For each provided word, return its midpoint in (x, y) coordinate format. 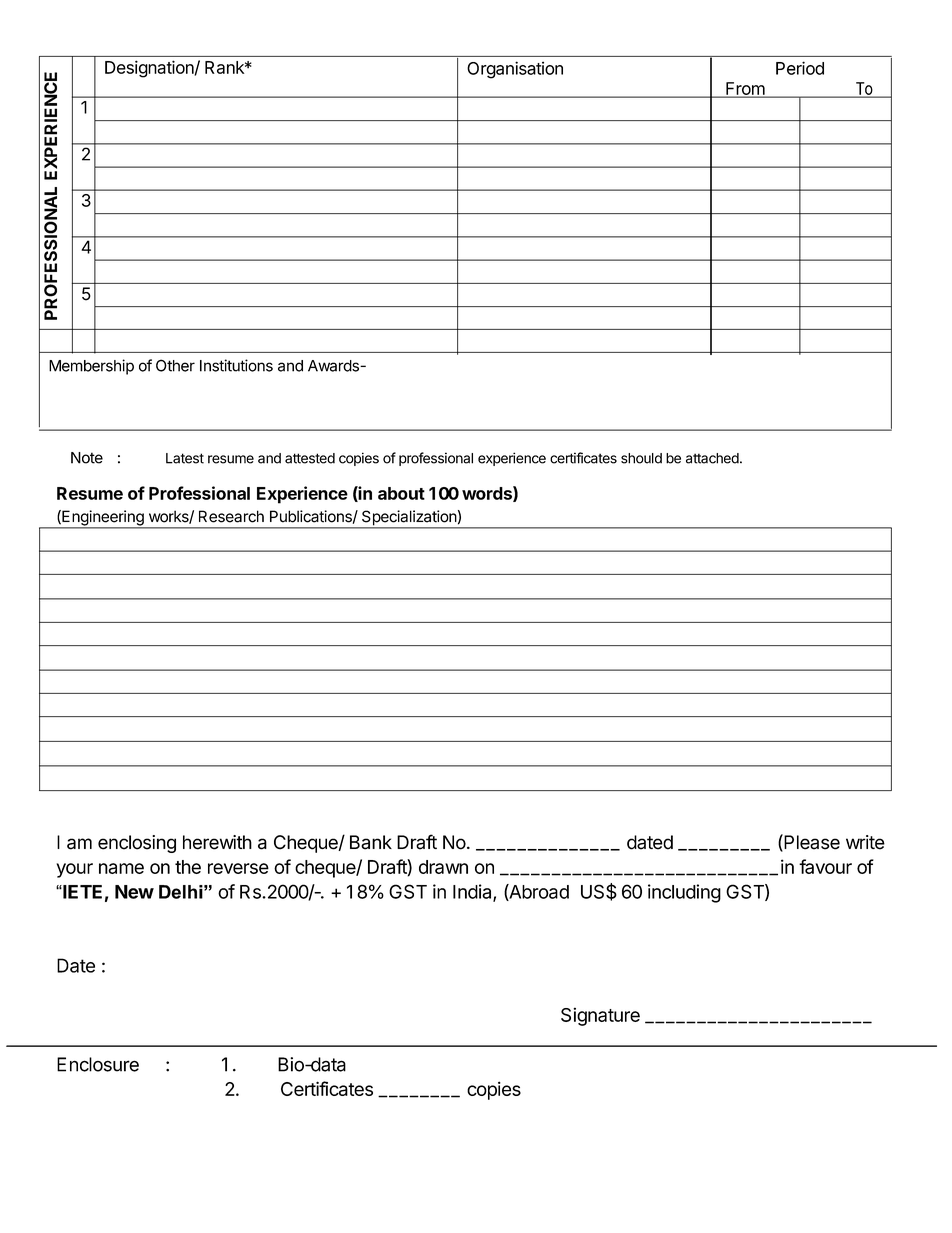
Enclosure (98, 1064)
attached (712, 458)
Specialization (409, 519)
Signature (600, 1016)
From (745, 89)
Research (231, 516)
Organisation (515, 70)
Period (800, 68)
